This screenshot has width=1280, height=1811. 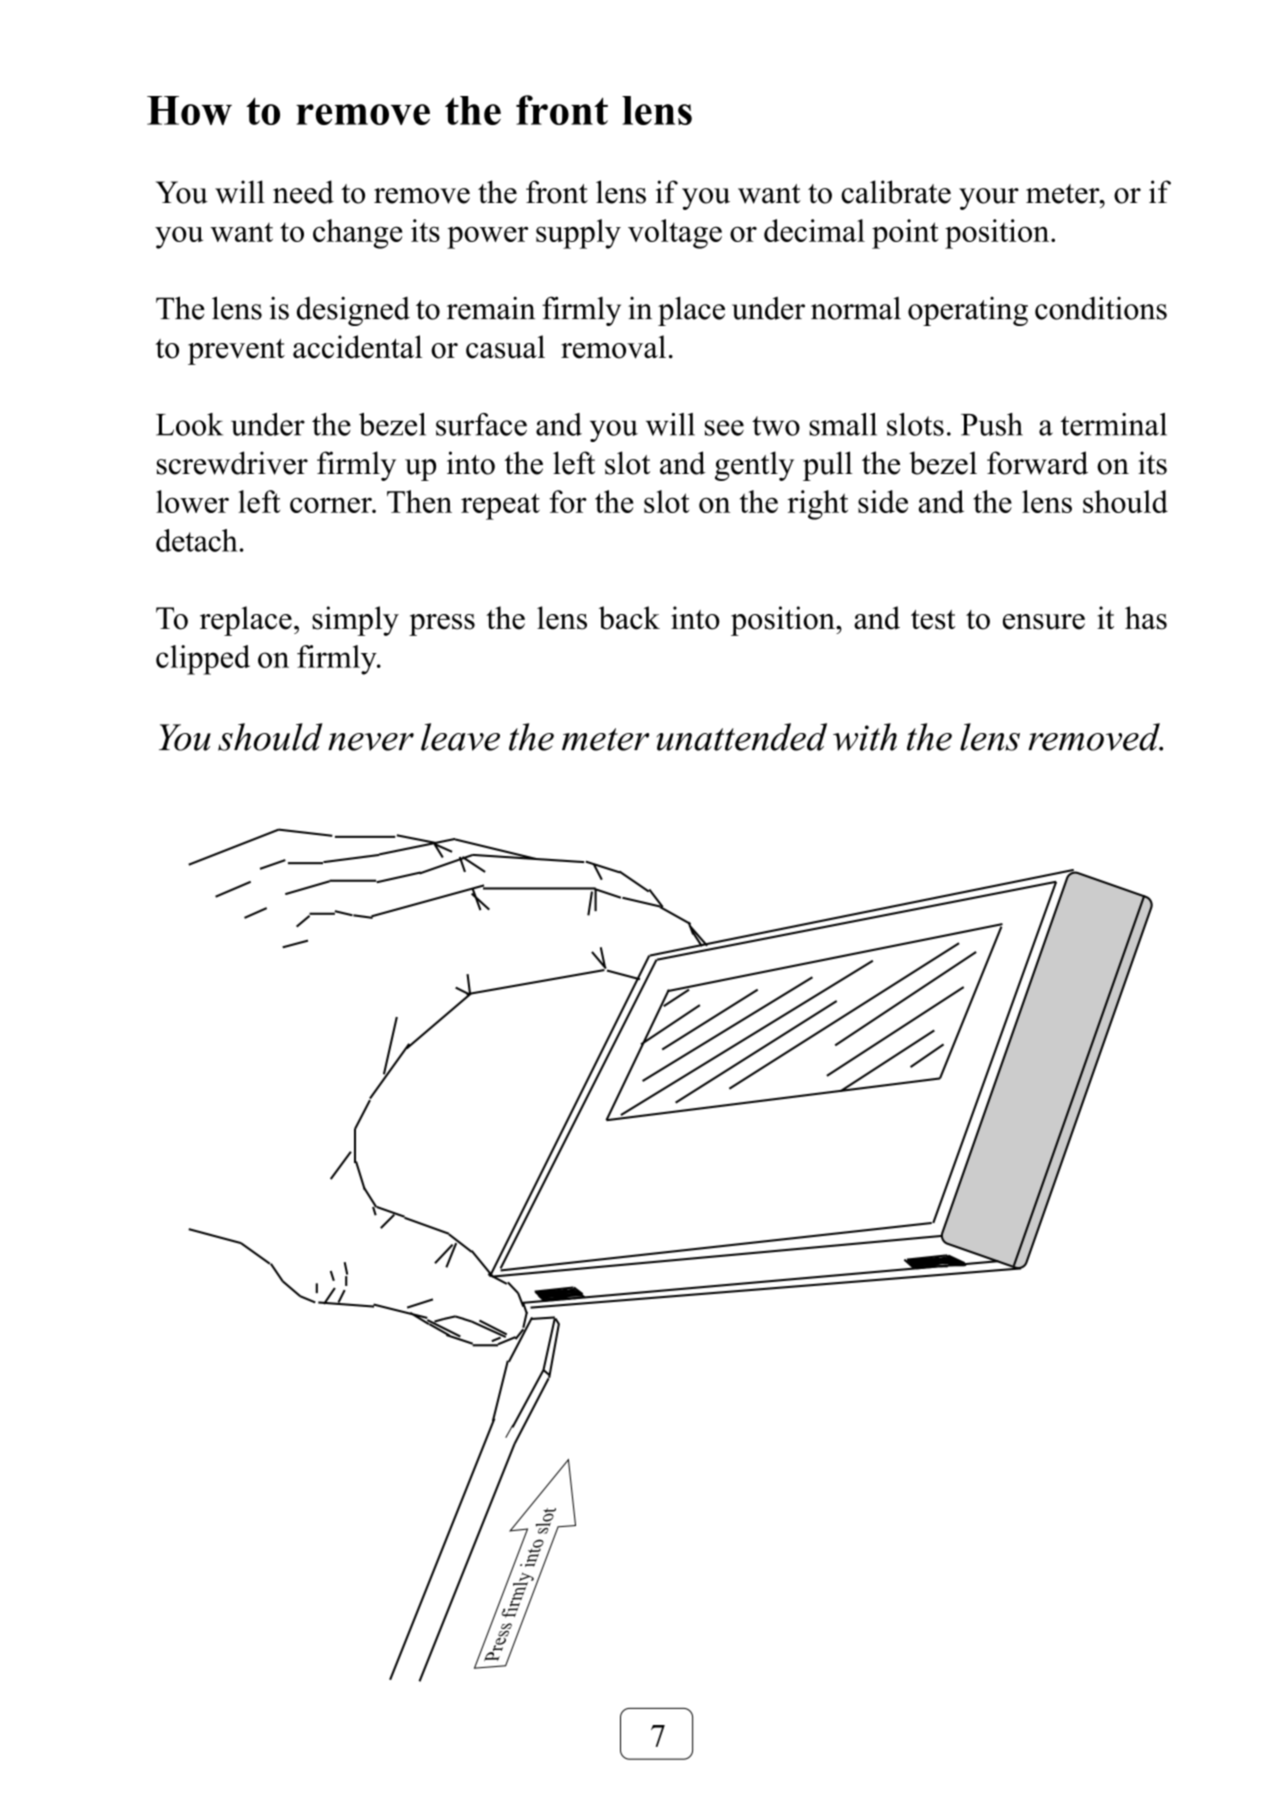 What do you see at coordinates (896, 192) in the screenshot?
I see `calibrate` at bounding box center [896, 192].
